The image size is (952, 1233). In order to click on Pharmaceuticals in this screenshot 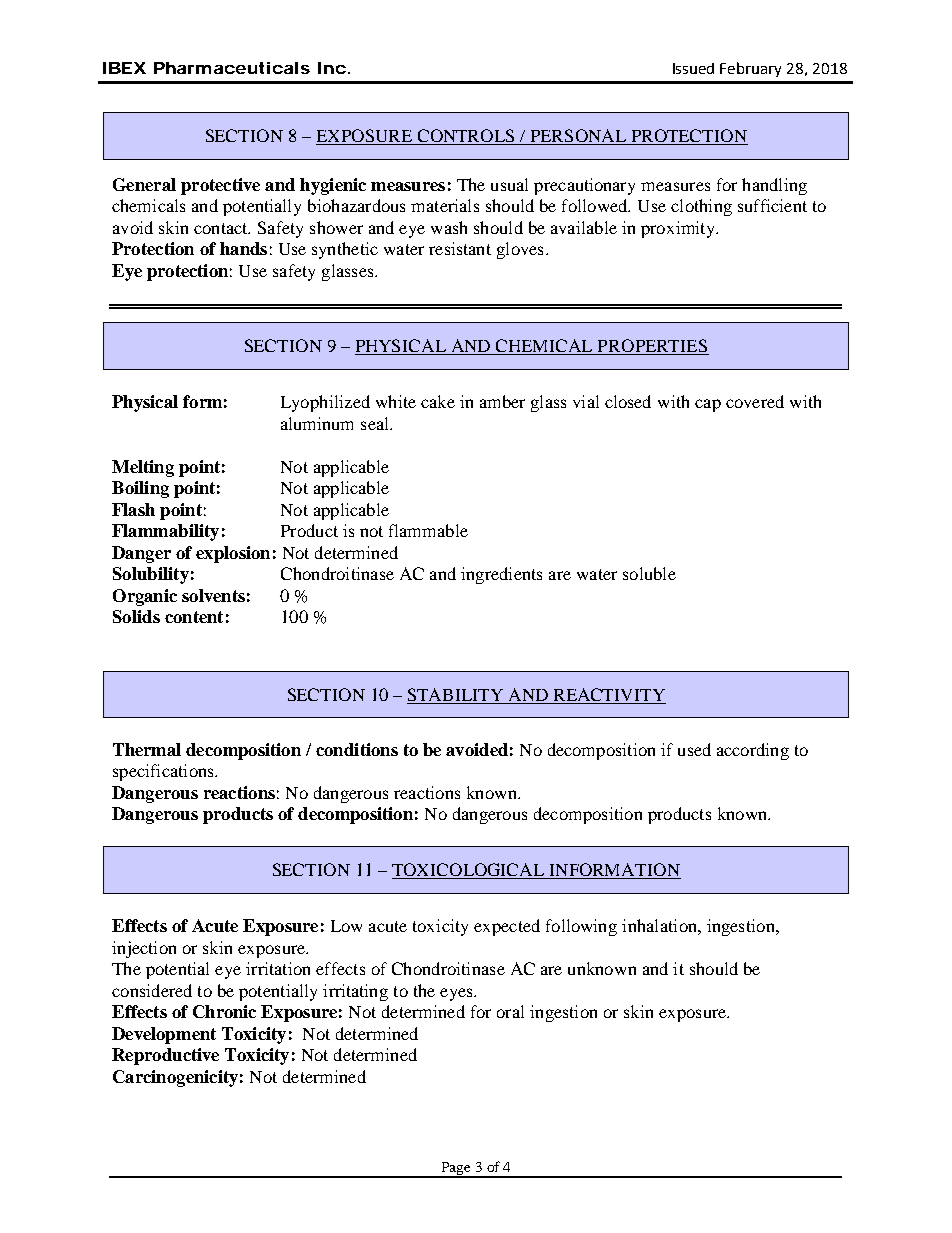, I will do `click(232, 68)`.
